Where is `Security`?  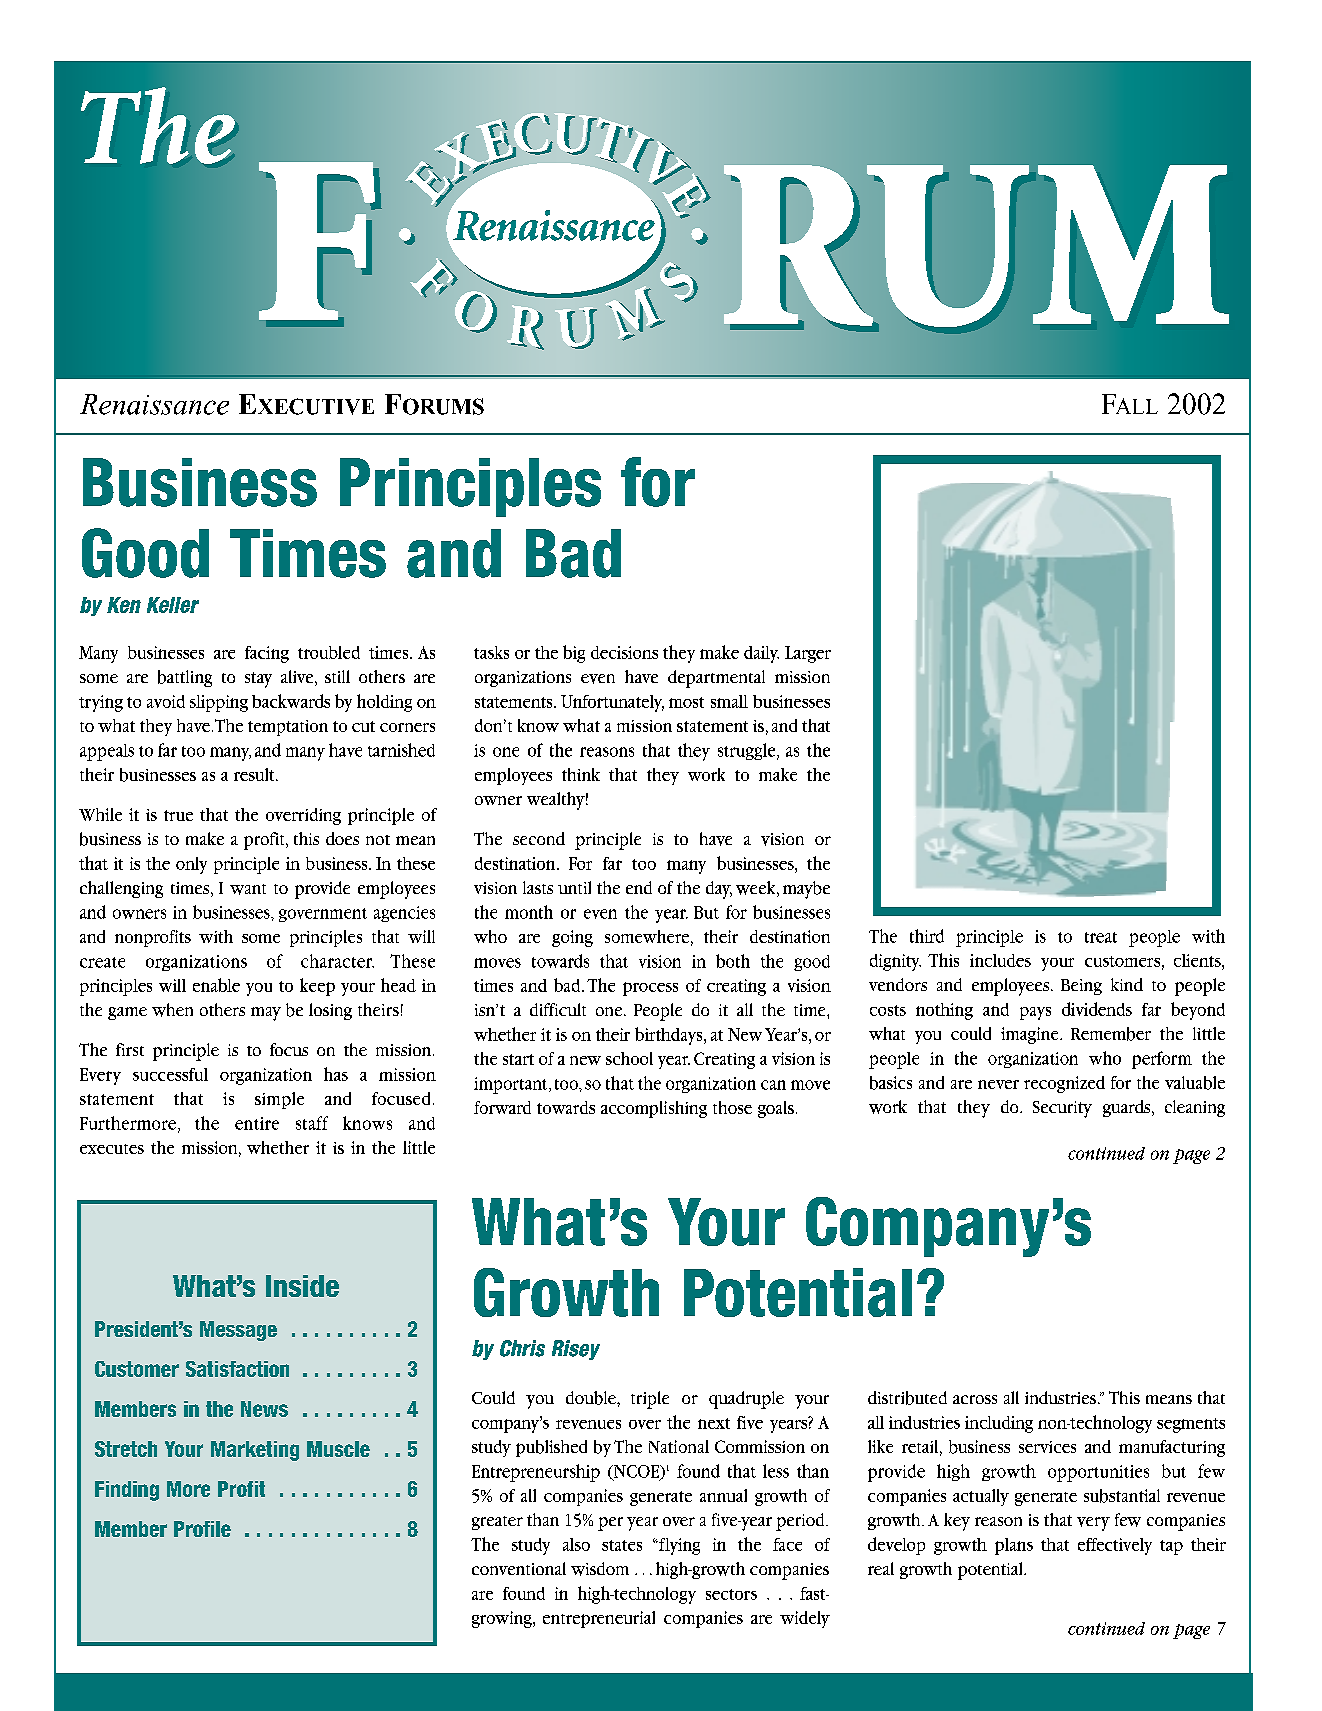
Security is located at coordinates (1062, 1109).
